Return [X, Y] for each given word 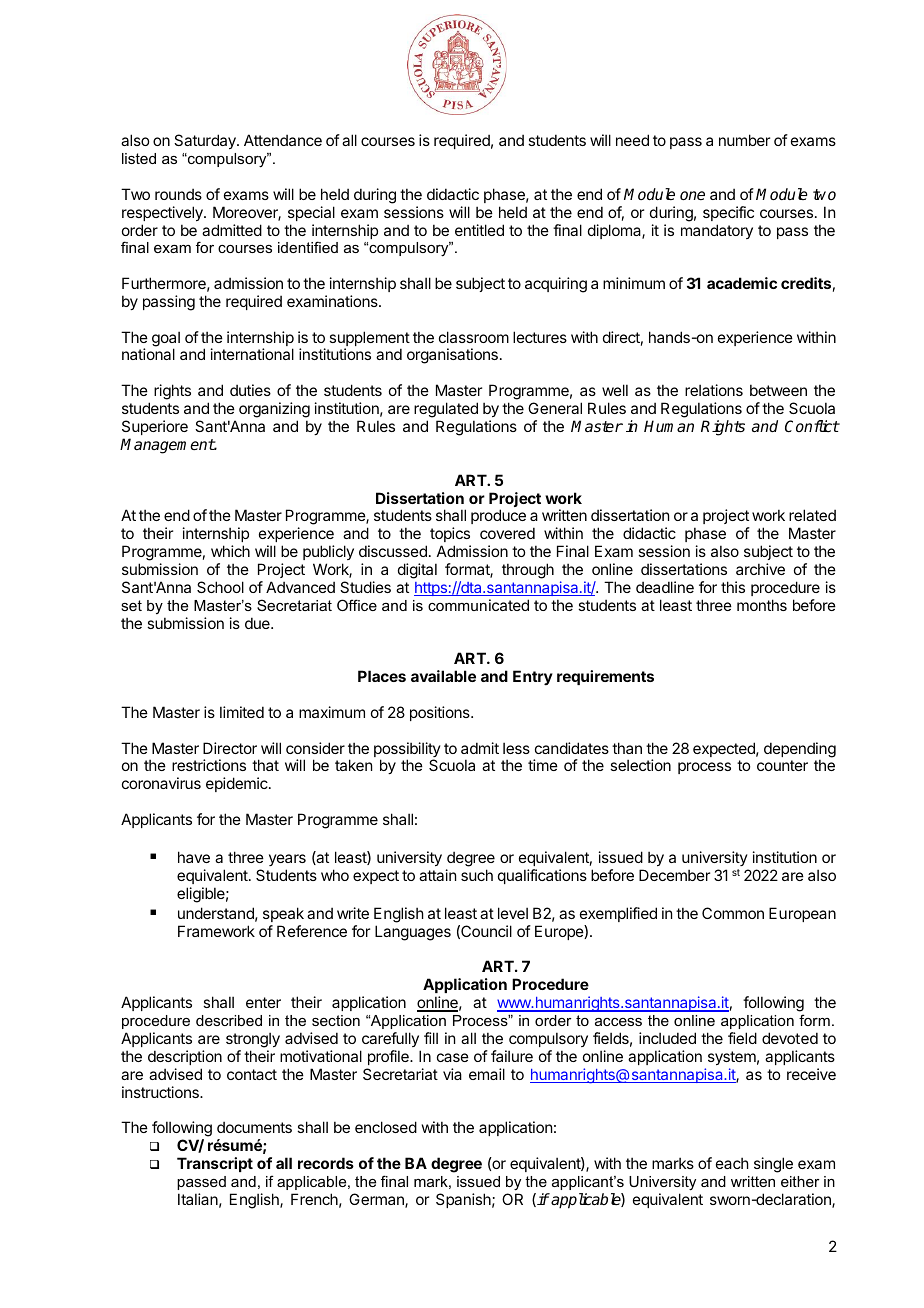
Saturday [206, 141]
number [744, 140]
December [674, 875]
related [812, 515]
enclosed [386, 1127]
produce [498, 516]
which [230, 551]
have [194, 857]
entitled [479, 230]
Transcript [215, 1164]
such [477, 875]
